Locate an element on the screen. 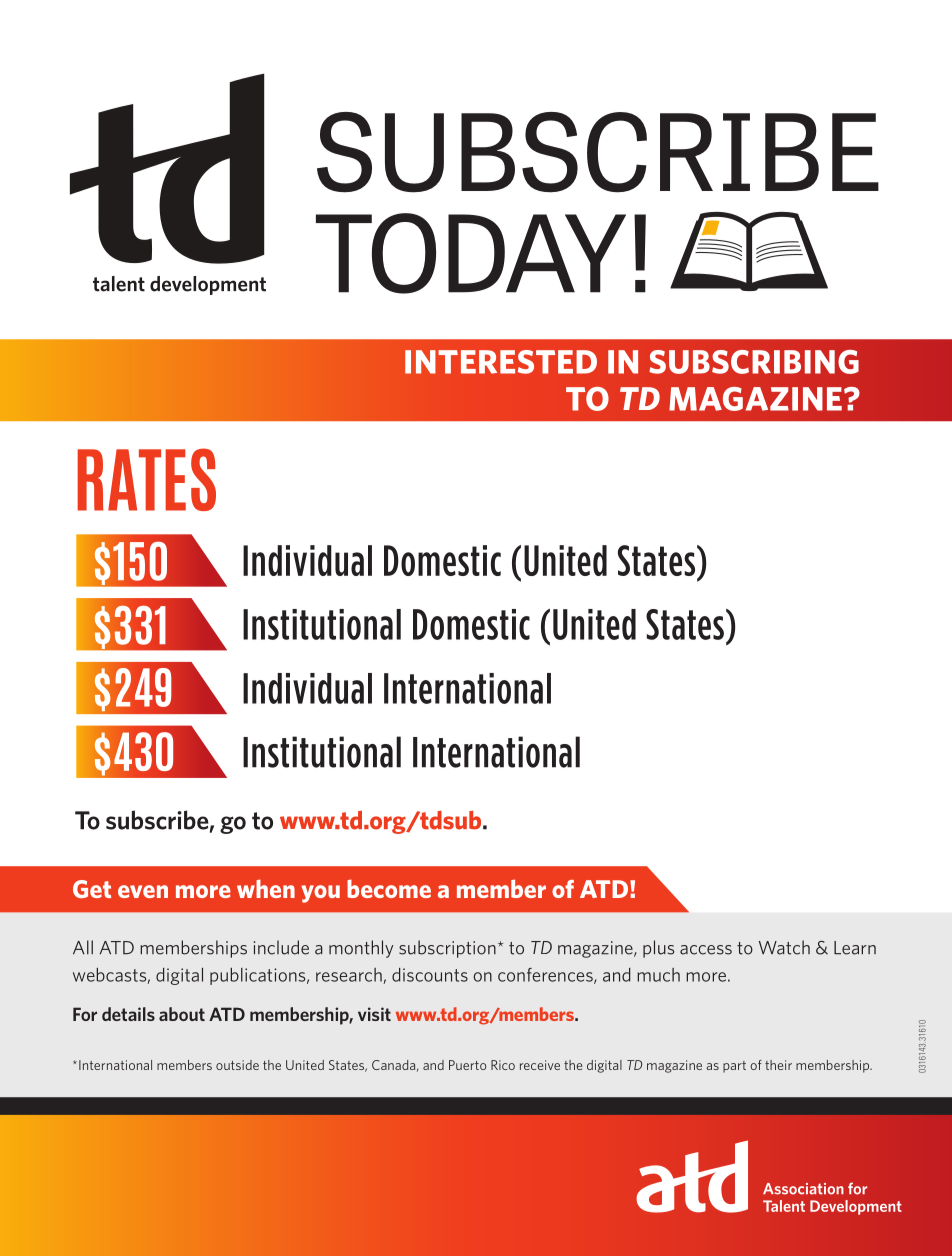 This screenshot has height=1256, width=952. Watch is located at coordinates (784, 947).
